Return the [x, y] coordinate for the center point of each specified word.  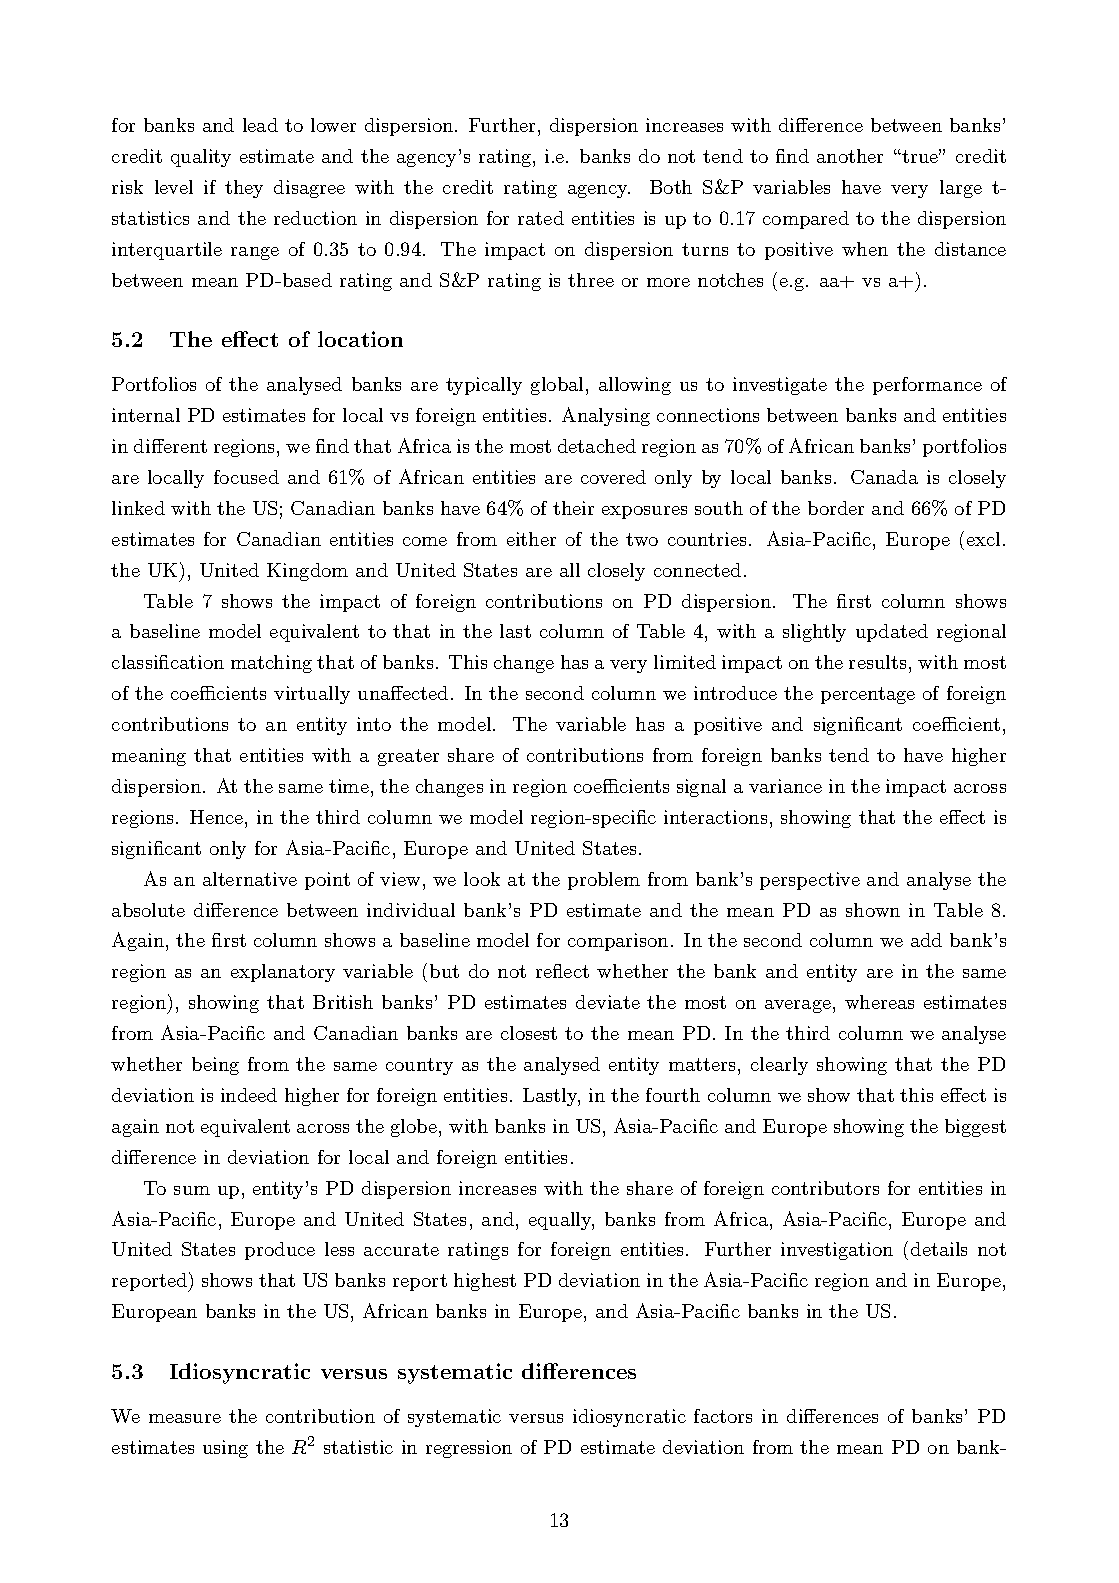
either [531, 539]
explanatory [283, 973]
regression [469, 1449]
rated [541, 218]
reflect [562, 971]
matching [271, 664]
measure [185, 1418]
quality [201, 158]
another [850, 156]
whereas [879, 1002]
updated [892, 633]
